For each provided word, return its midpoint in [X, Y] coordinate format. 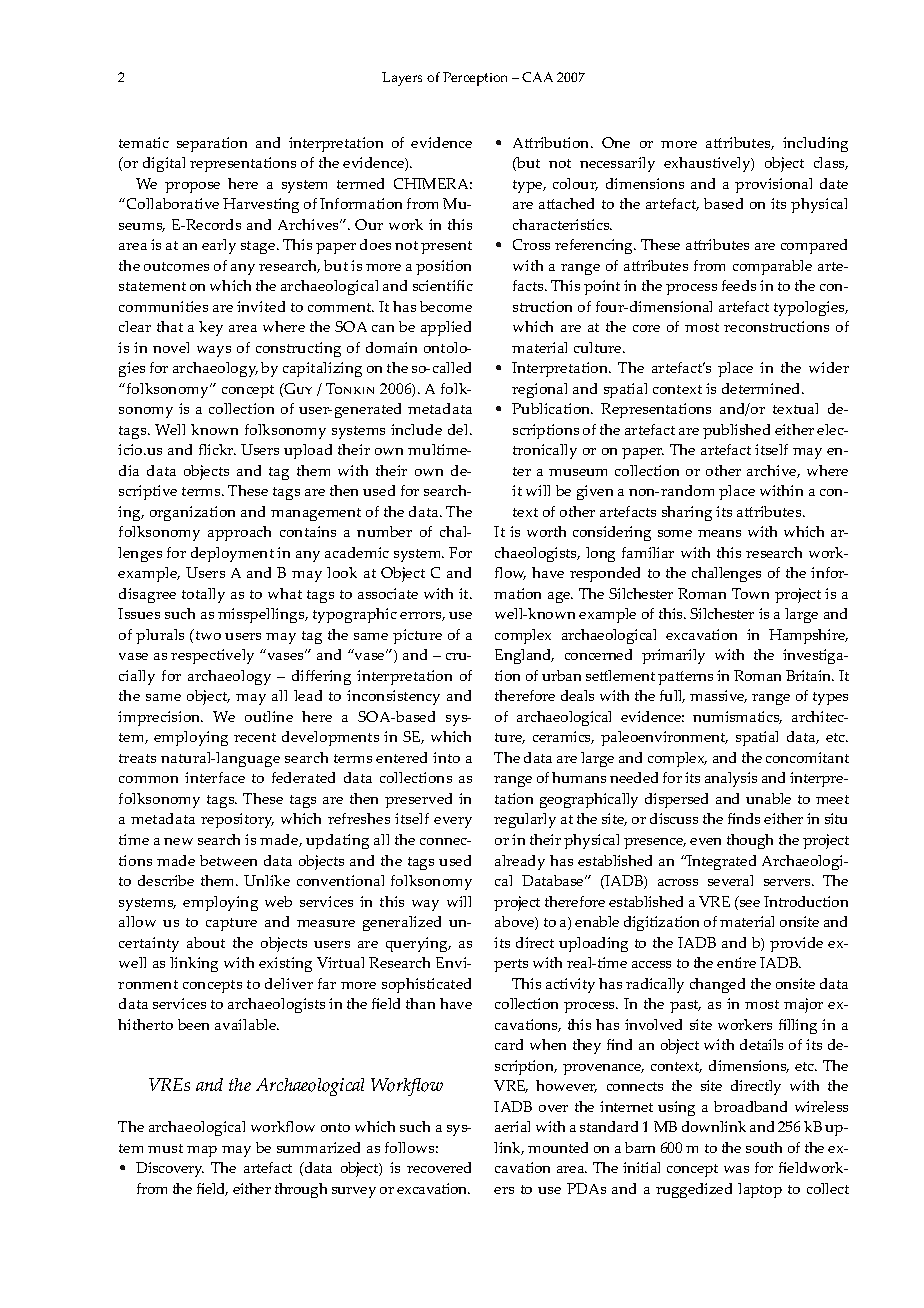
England [524, 656]
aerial [512, 1126]
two [207, 634]
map [202, 1151]
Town [750, 593]
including [815, 144]
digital [164, 164]
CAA [537, 77]
